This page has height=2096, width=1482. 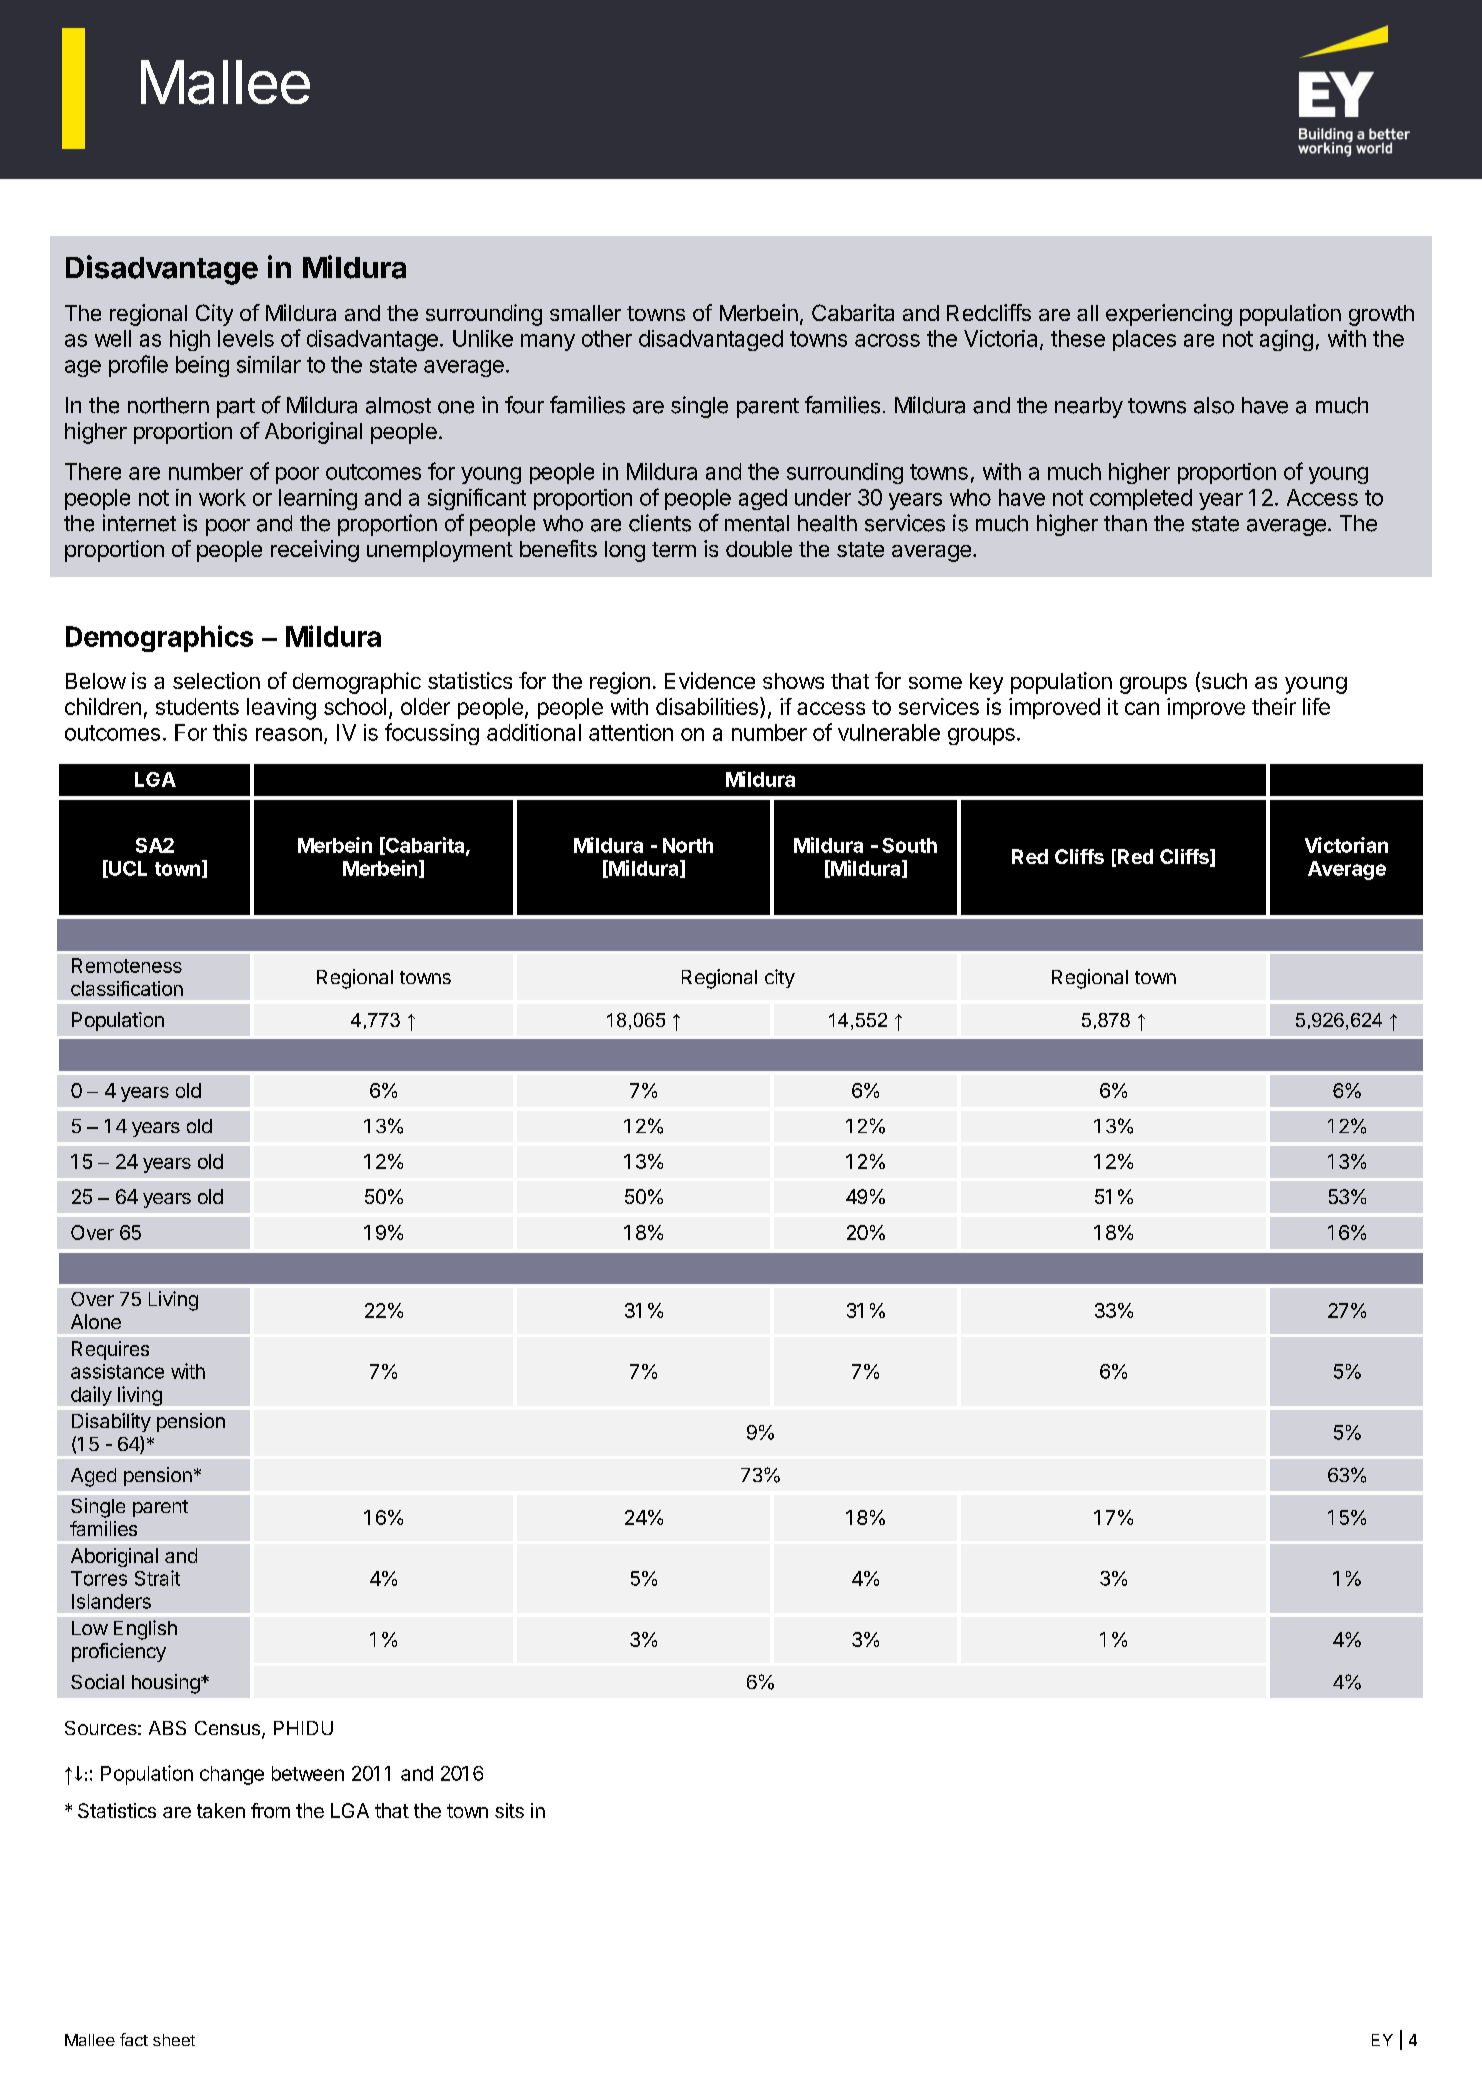 What do you see at coordinates (509, 1810) in the page?
I see `sits` at bounding box center [509, 1810].
